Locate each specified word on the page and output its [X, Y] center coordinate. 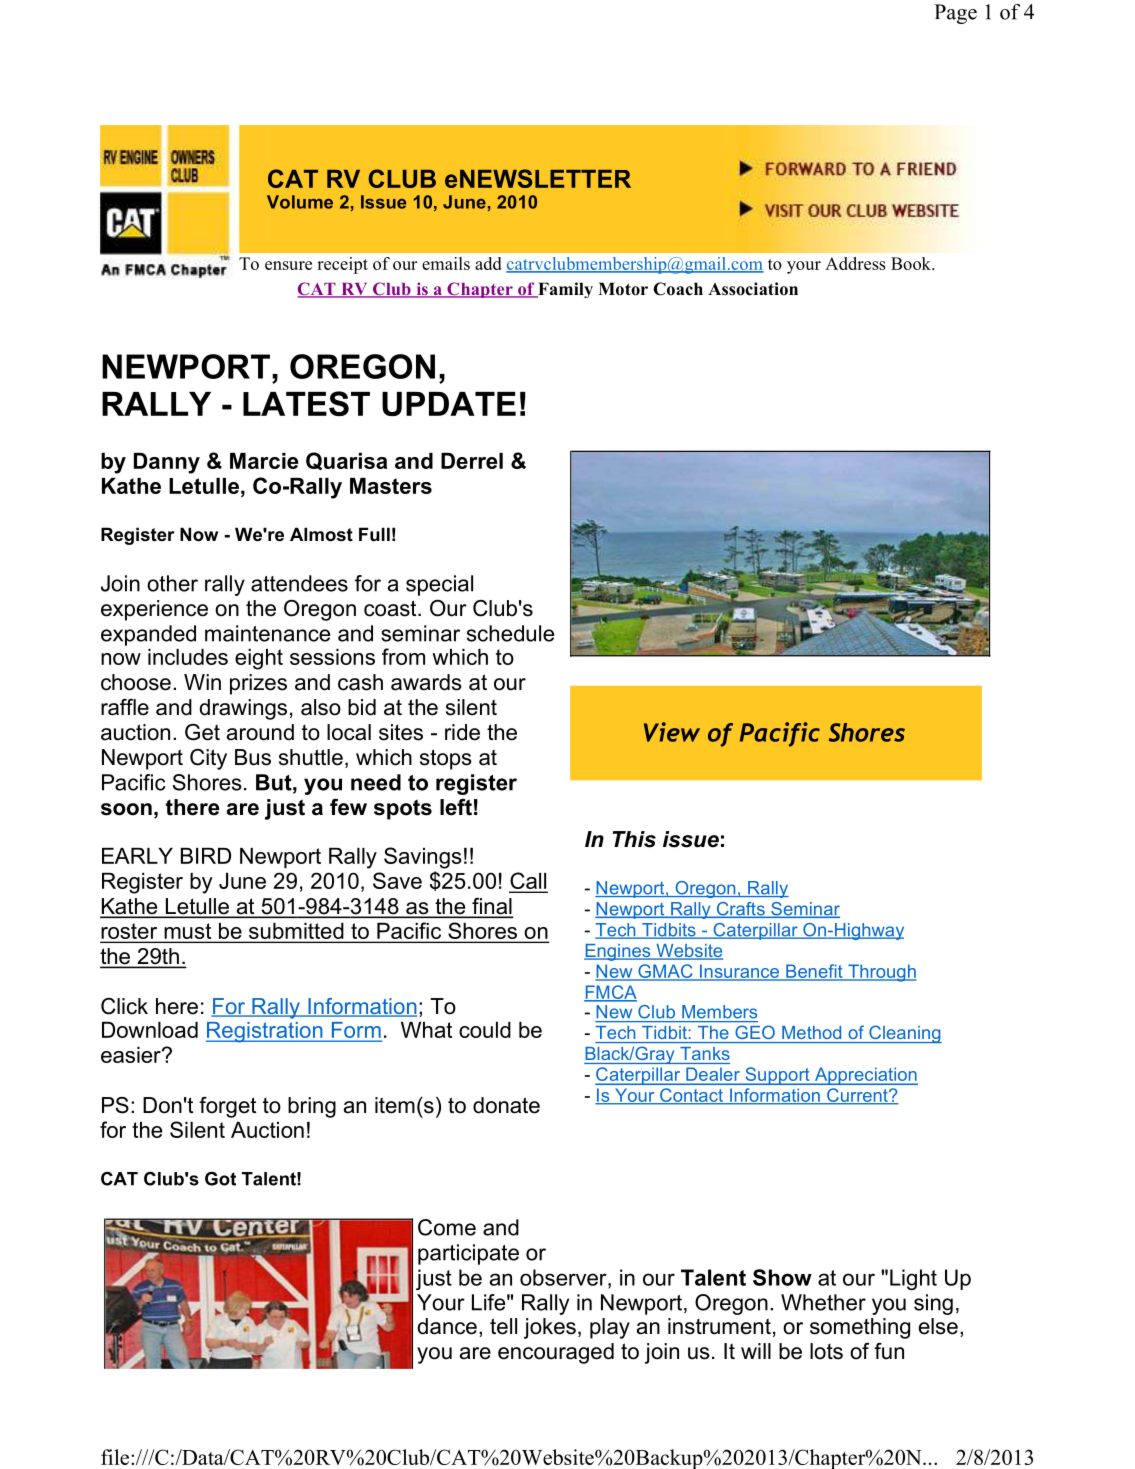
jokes [550, 1328]
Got [220, 1179]
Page [955, 14]
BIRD [206, 856]
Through [881, 973]
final [491, 907]
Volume [300, 202]
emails [446, 263]
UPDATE [449, 404]
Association [753, 289]
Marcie [264, 461]
